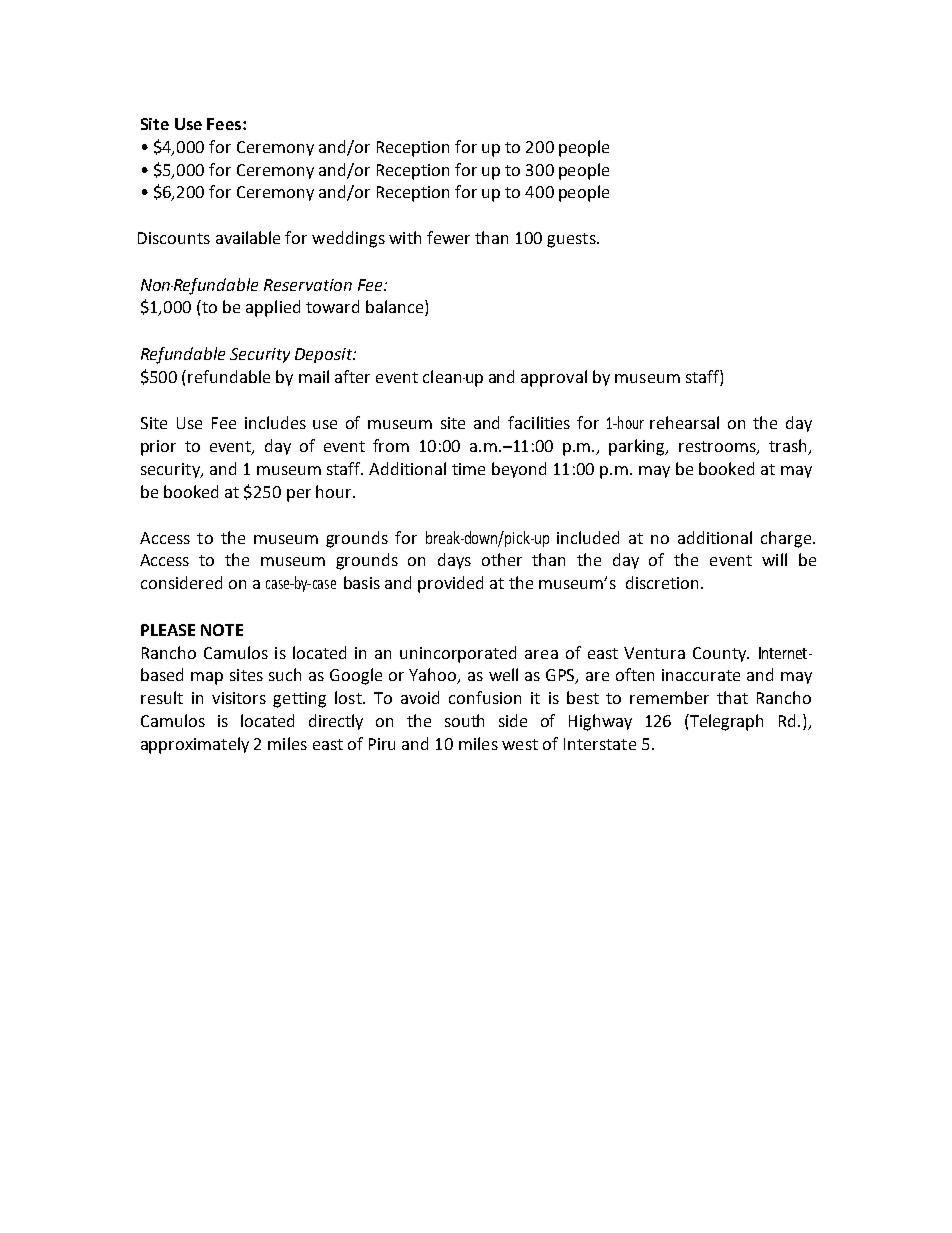 The image size is (952, 1233). I want to click on time, so click(468, 469).
